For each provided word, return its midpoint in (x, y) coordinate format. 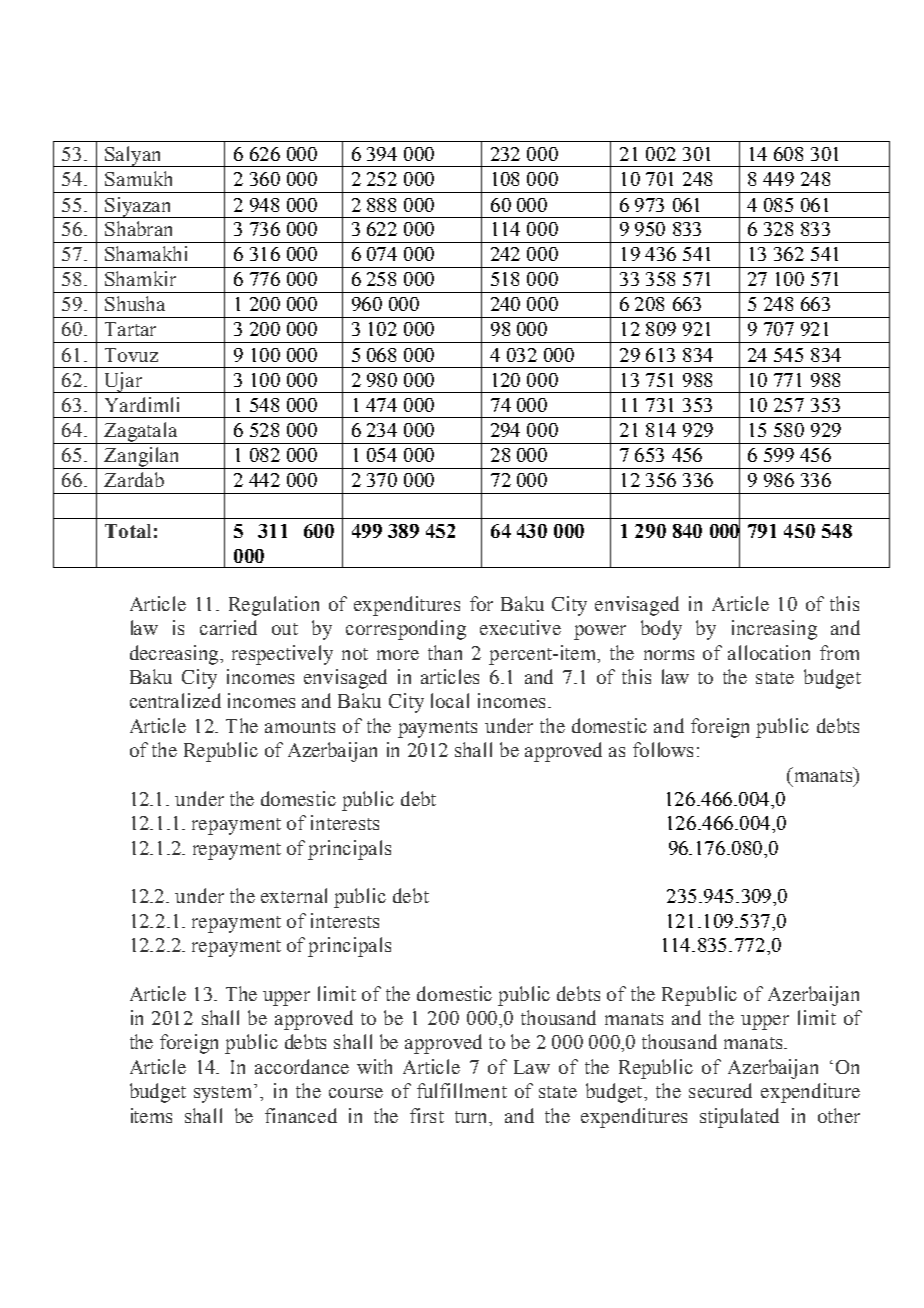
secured (720, 1090)
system (224, 1093)
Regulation (274, 606)
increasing (774, 630)
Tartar (130, 329)
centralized (175, 700)
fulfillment (462, 1090)
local (450, 700)
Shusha (135, 303)
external (294, 895)
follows (663, 749)
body (661, 630)
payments (437, 729)
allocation (769, 652)
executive (520, 627)
